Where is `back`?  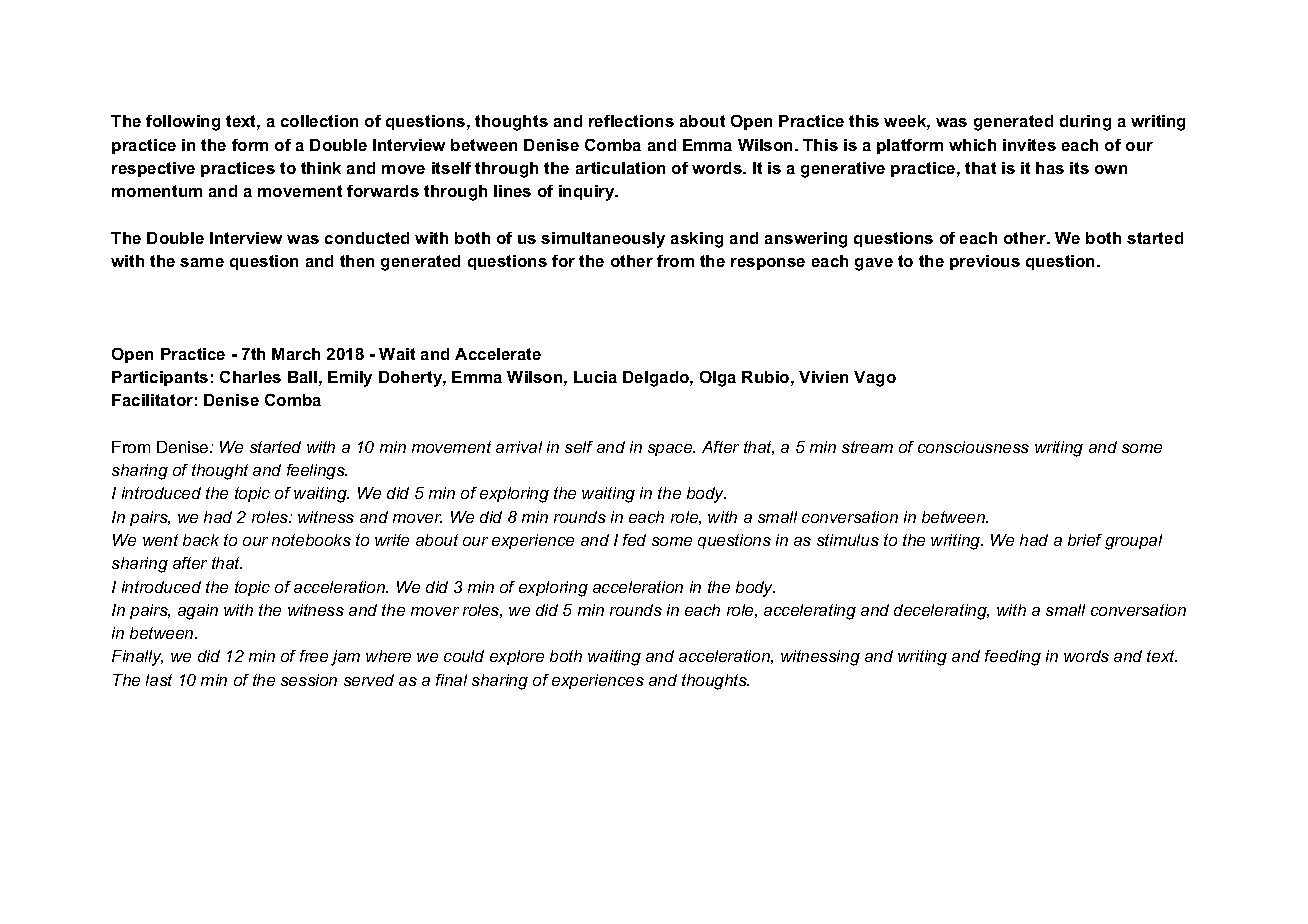 back is located at coordinates (201, 540).
